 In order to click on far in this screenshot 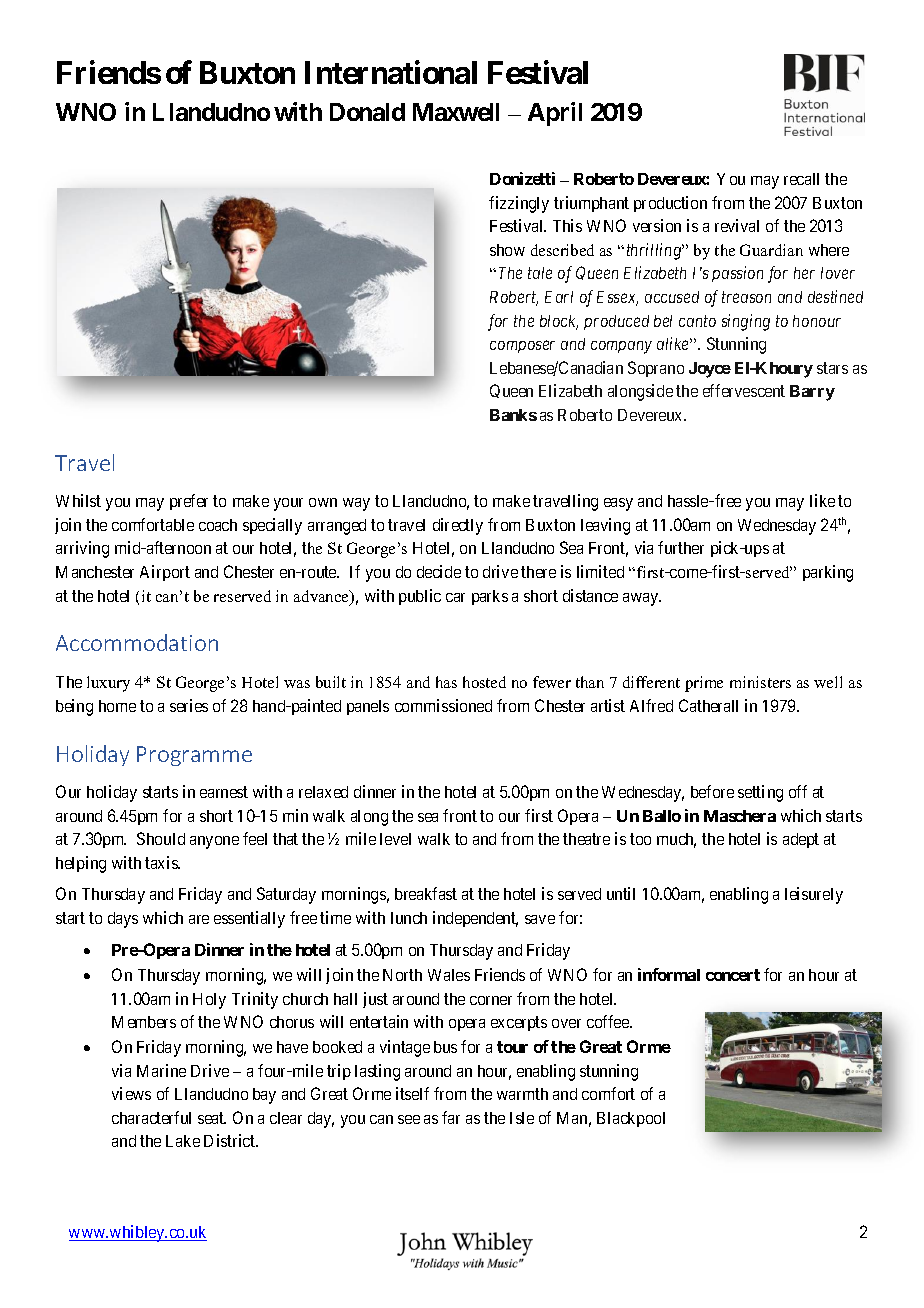, I will do `click(451, 1117)`.
